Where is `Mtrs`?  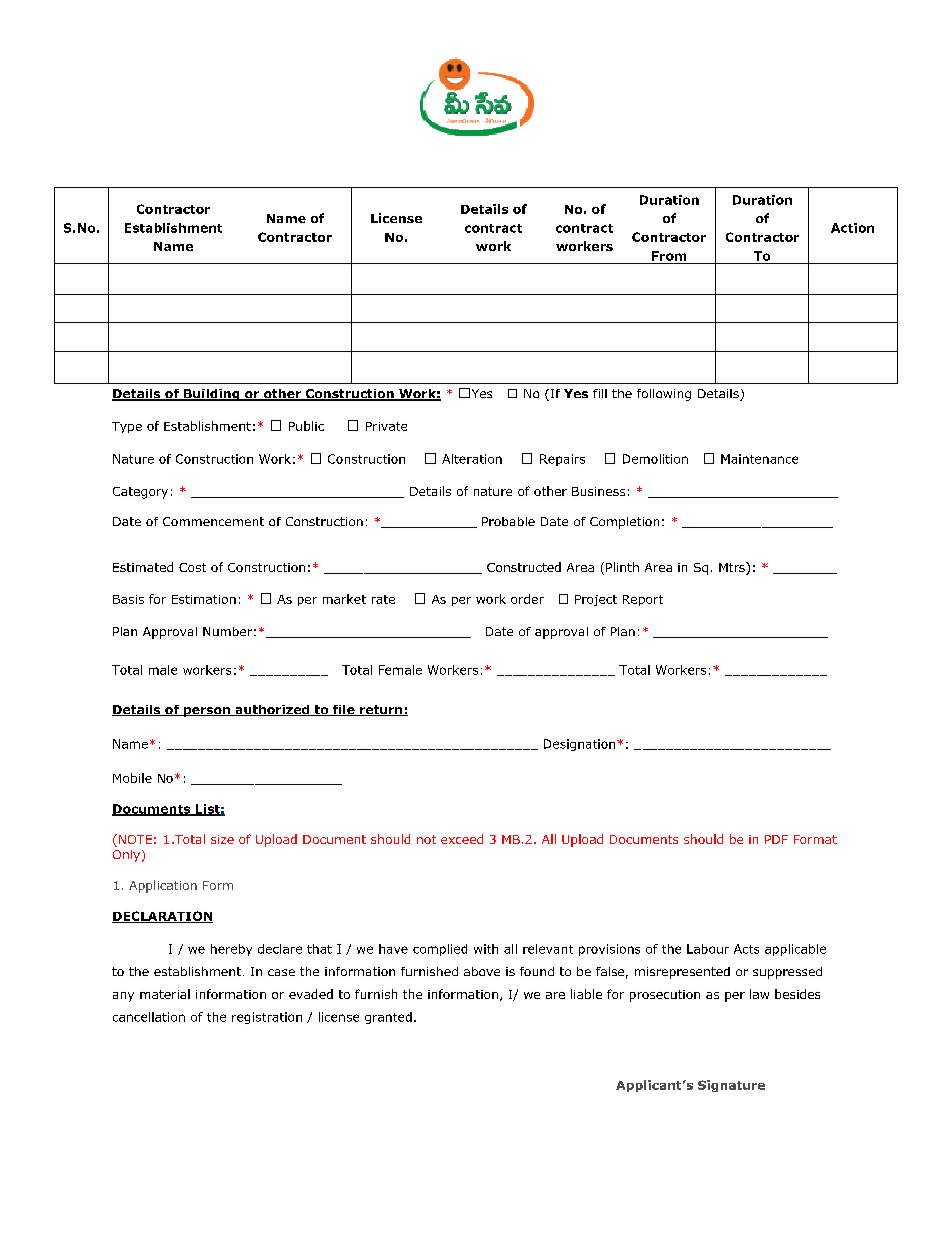
Mtrs is located at coordinates (733, 568).
